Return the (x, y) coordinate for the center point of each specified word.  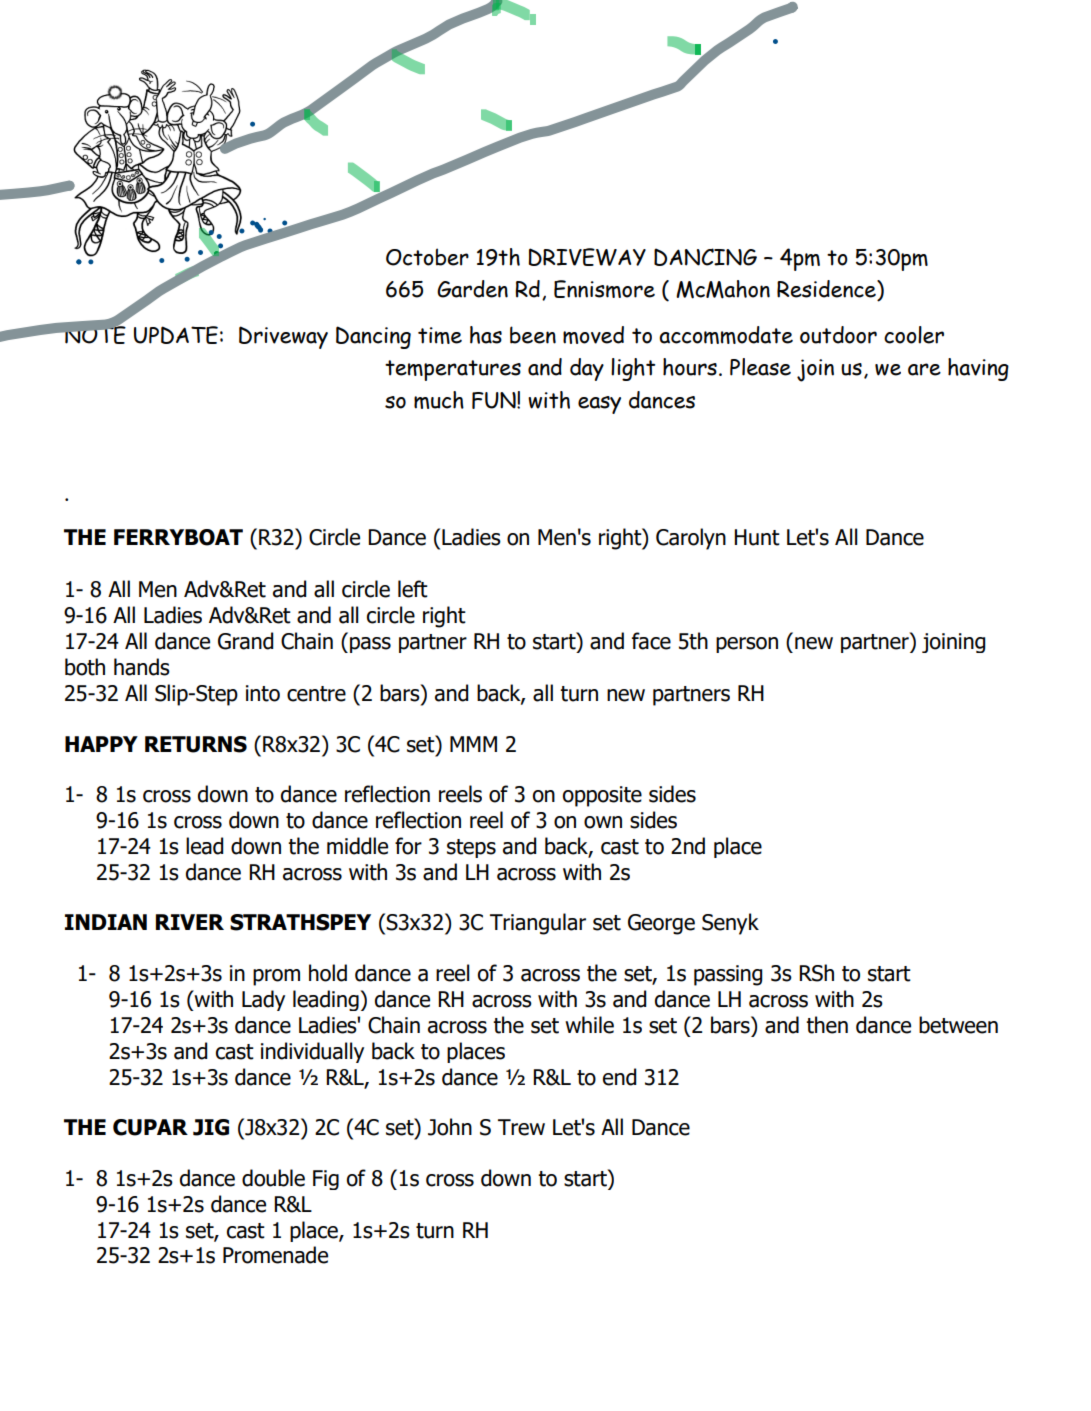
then (827, 1025)
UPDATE (176, 335)
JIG (211, 1127)
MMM (473, 744)
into (263, 693)
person (747, 645)
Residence (827, 289)
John (450, 1127)
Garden (472, 289)
